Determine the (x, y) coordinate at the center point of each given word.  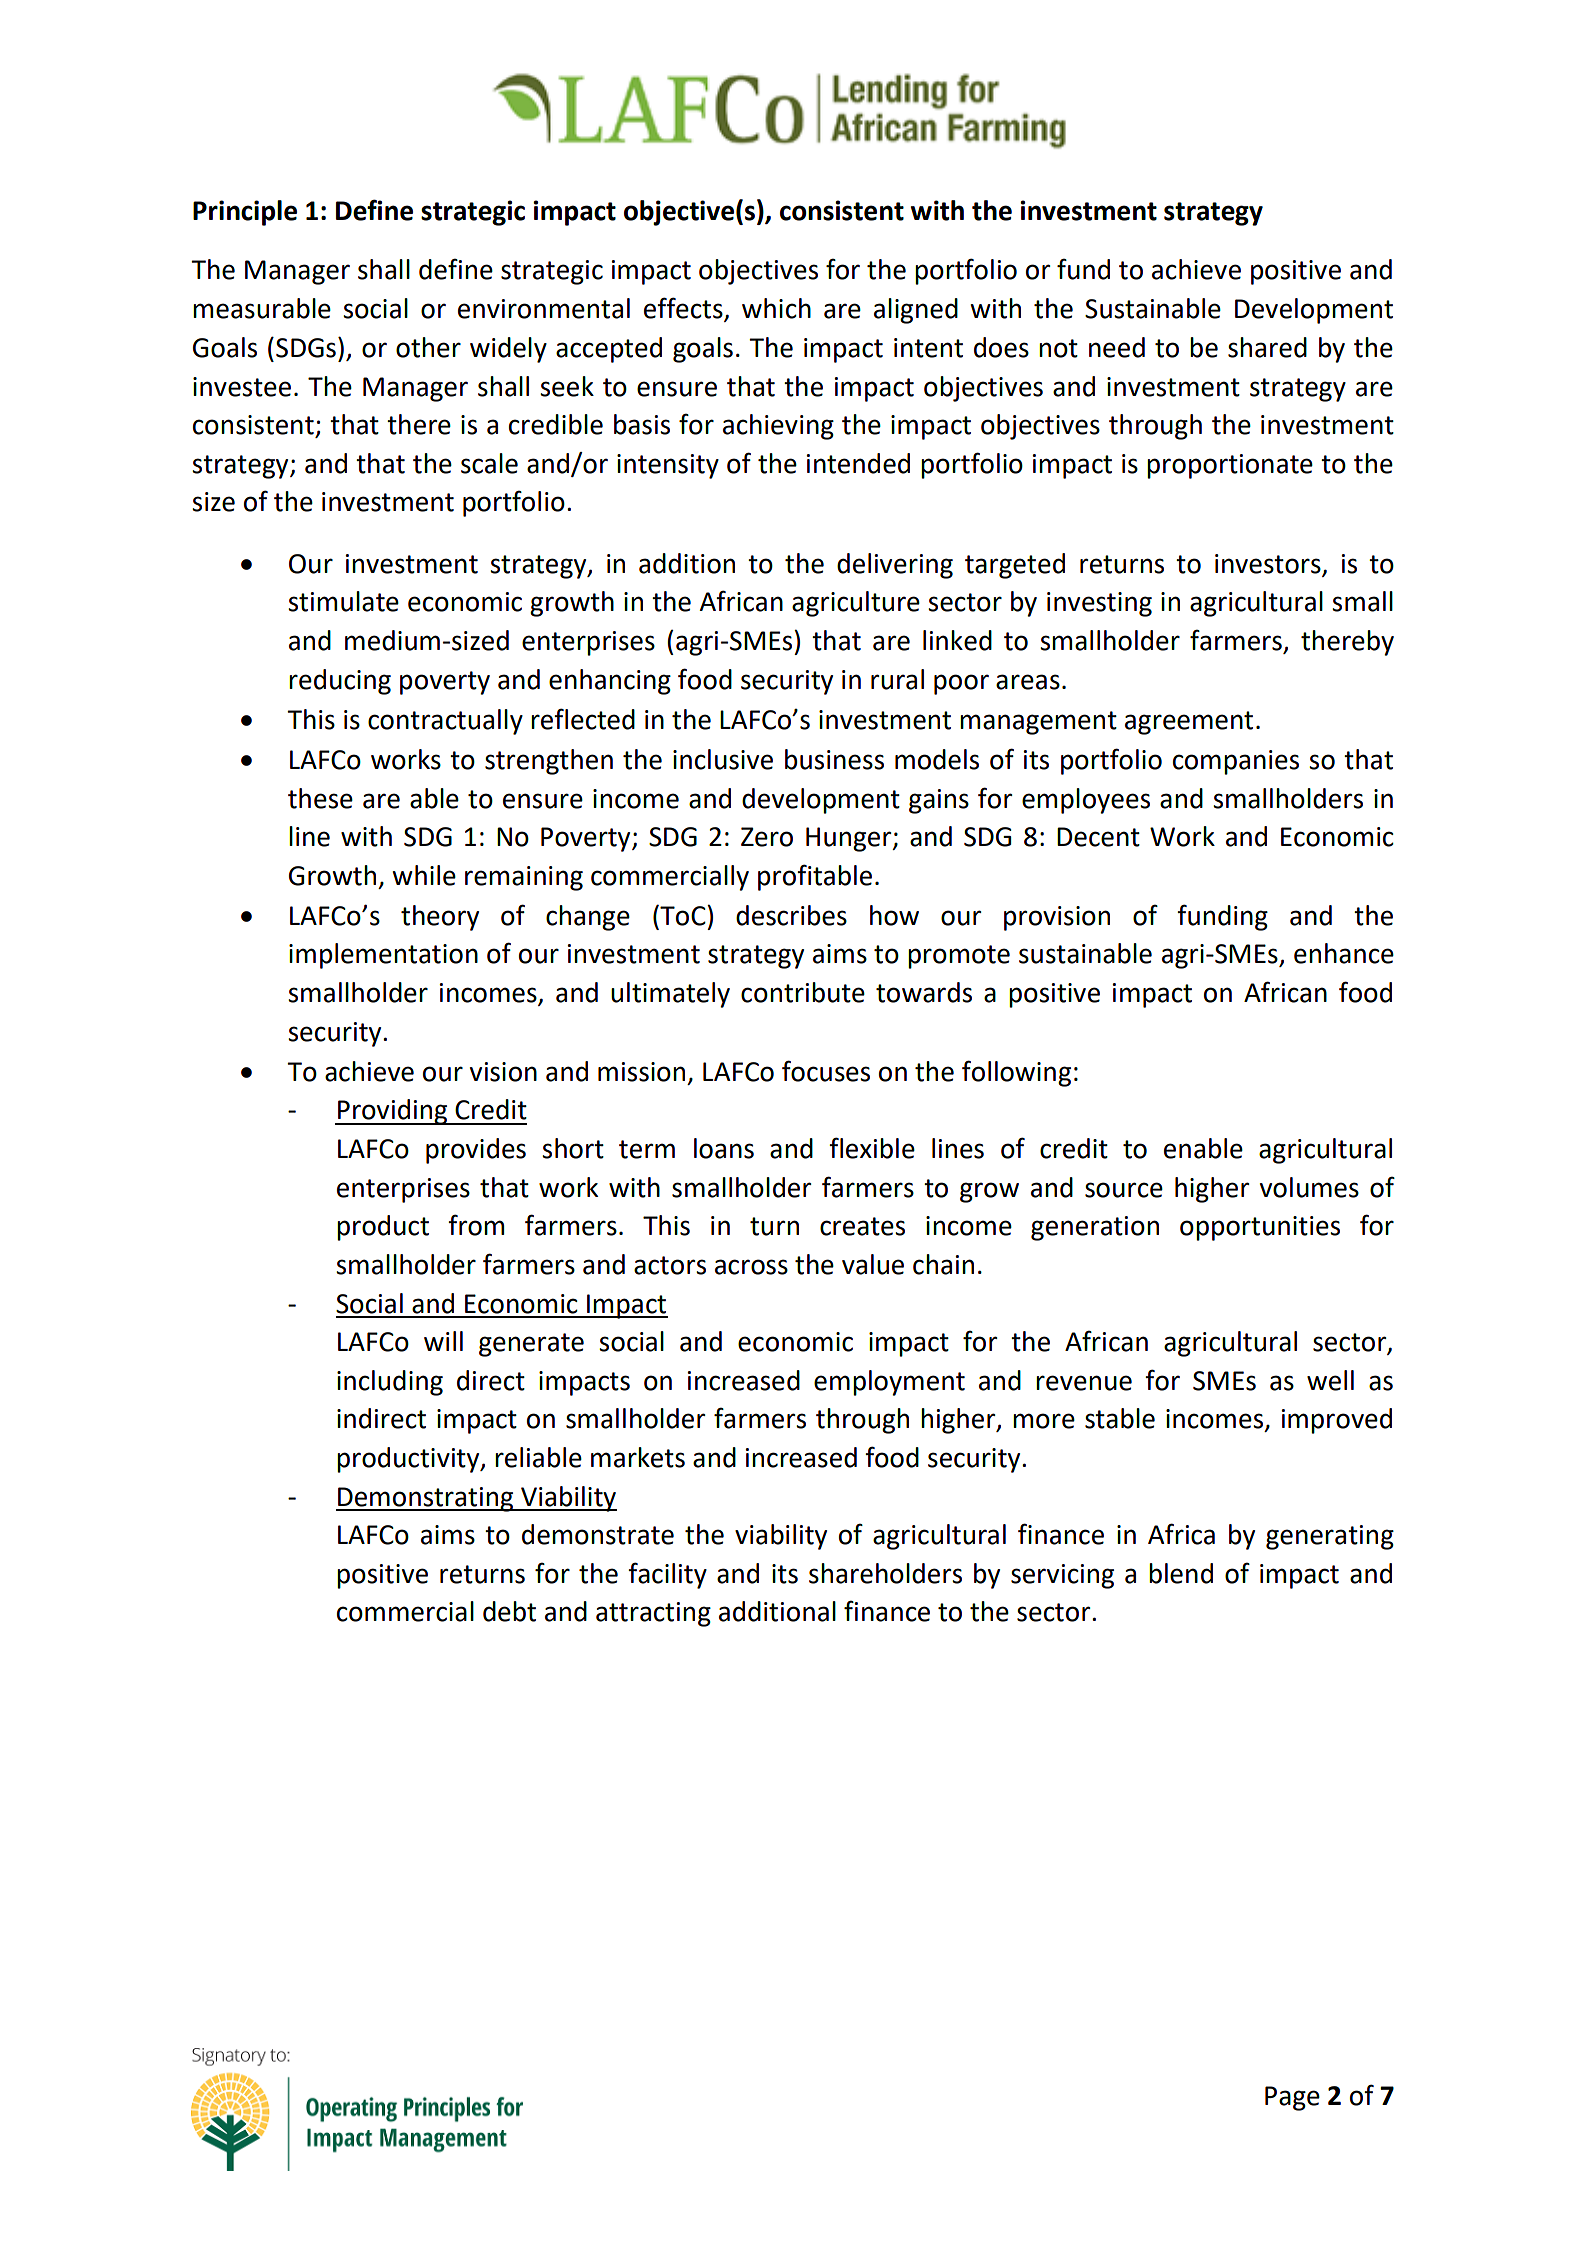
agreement (1189, 723)
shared (1267, 347)
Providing (393, 1112)
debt (509, 1611)
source (1124, 1190)
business (834, 759)
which (776, 308)
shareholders (885, 1573)
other (428, 347)
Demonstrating (426, 1499)
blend (1181, 1573)
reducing (340, 682)
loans (724, 1148)
